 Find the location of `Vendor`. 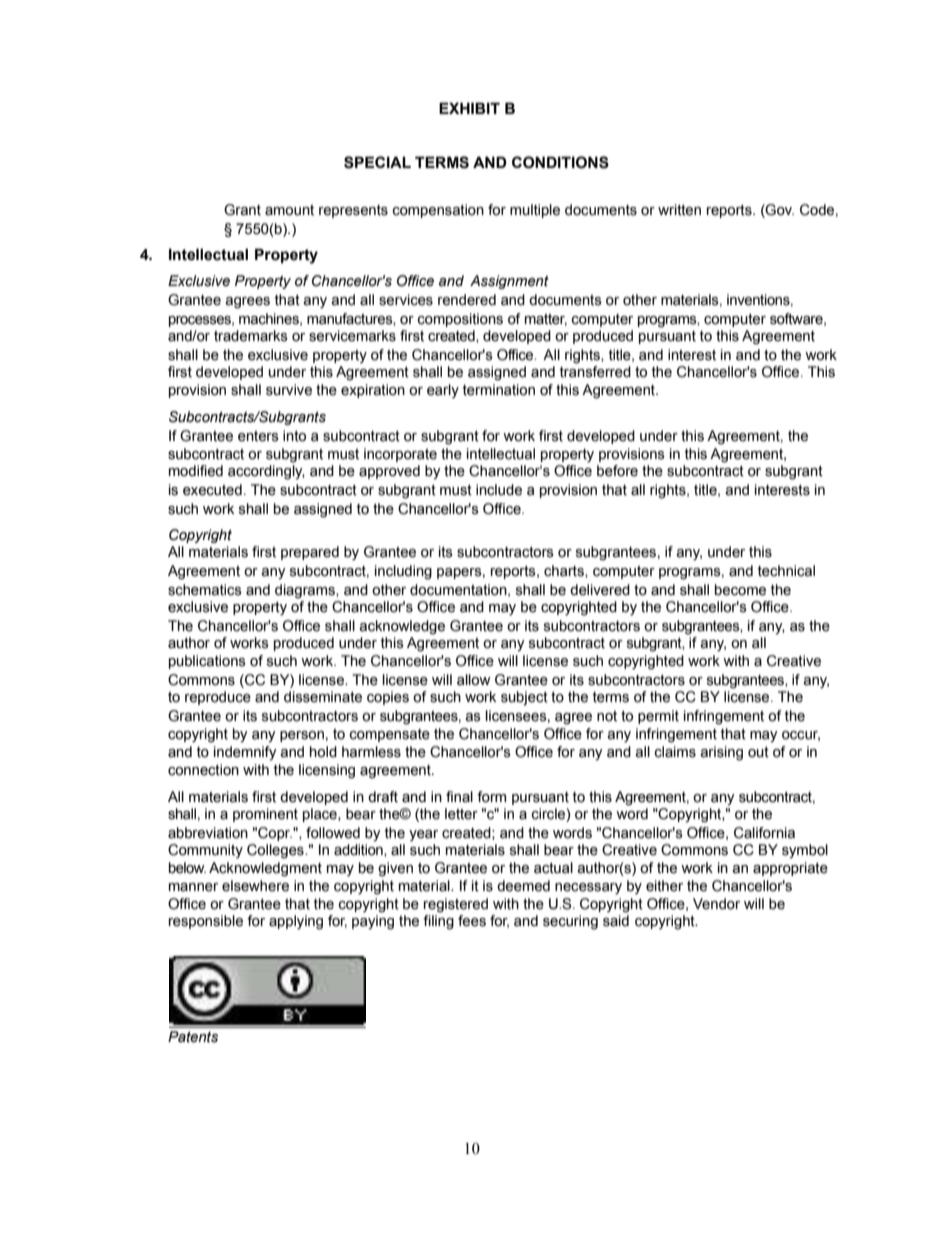

Vendor is located at coordinates (716, 904).
